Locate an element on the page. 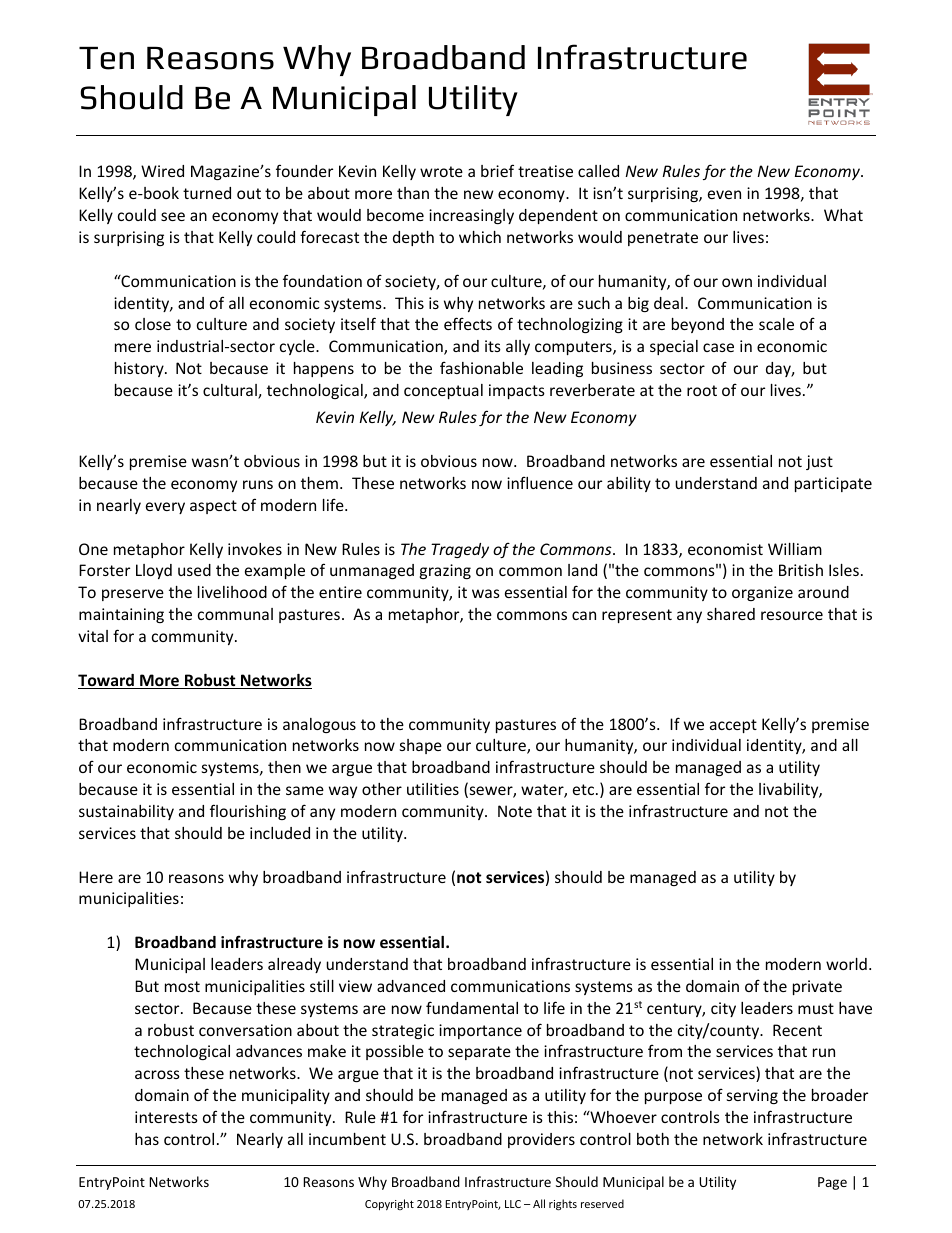 Image resolution: width=952 pixels, height=1233 pixels. brief is located at coordinates (497, 170).
